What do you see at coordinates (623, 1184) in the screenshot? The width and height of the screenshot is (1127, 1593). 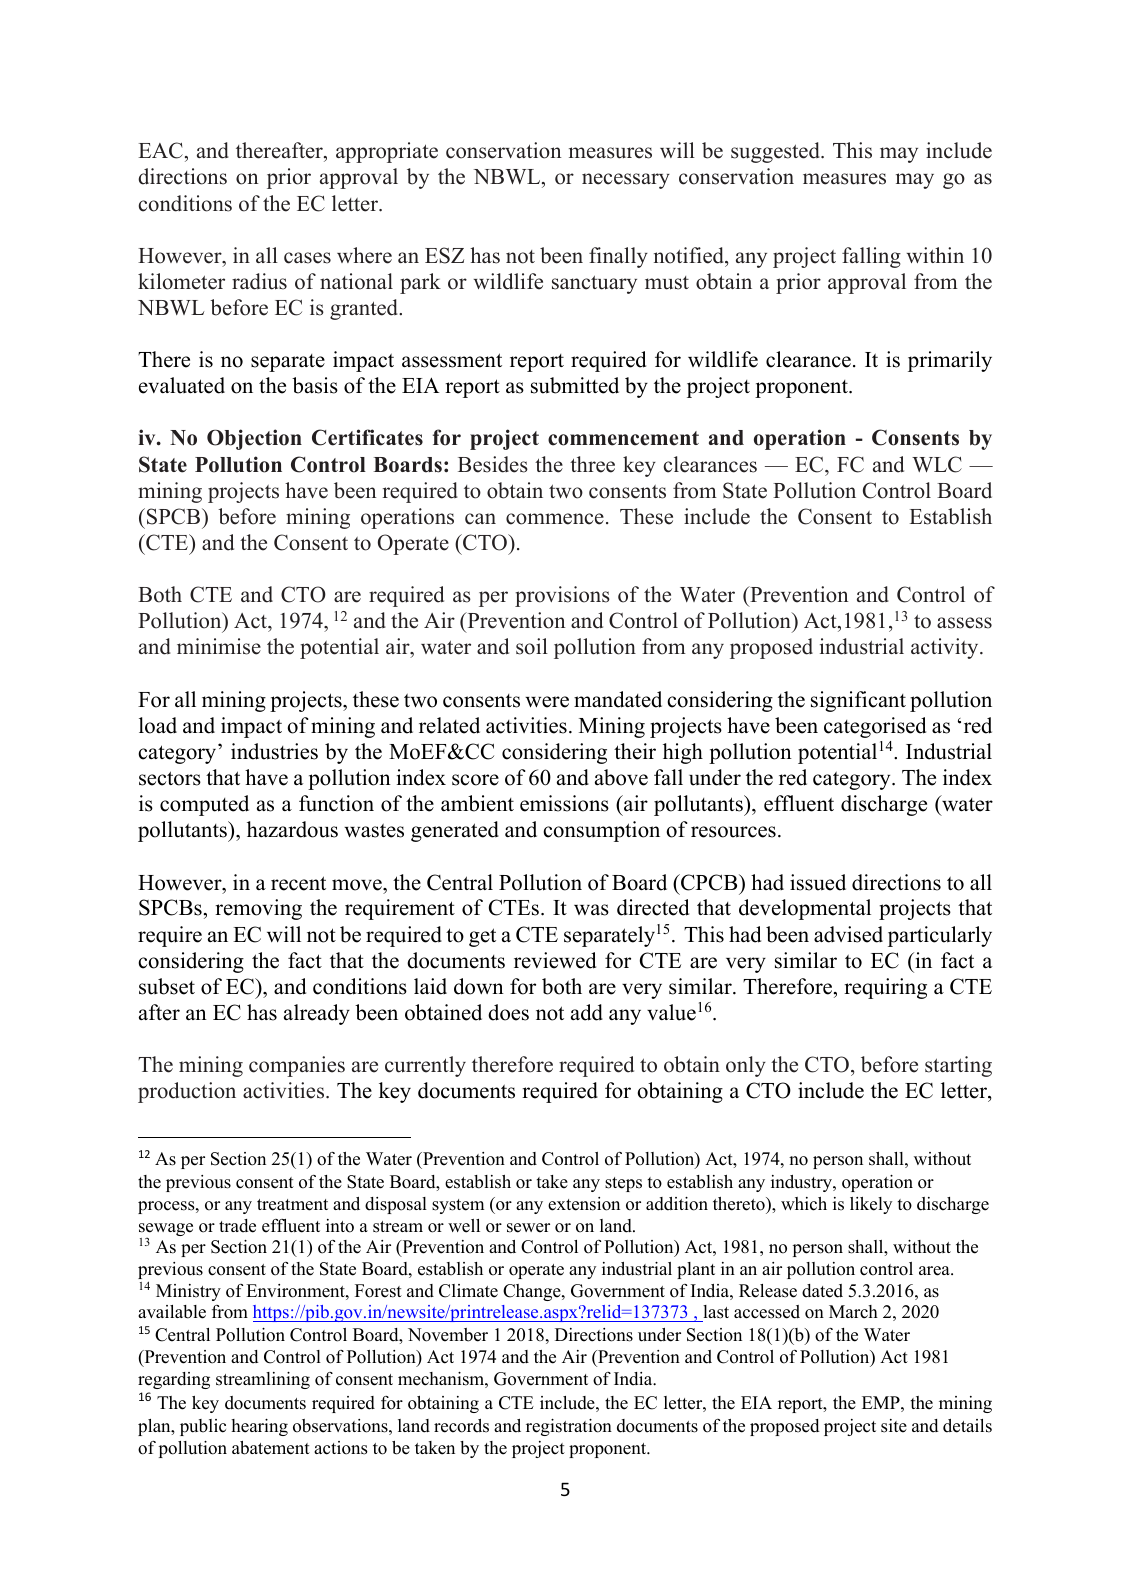 I see `steps` at bounding box center [623, 1184].
